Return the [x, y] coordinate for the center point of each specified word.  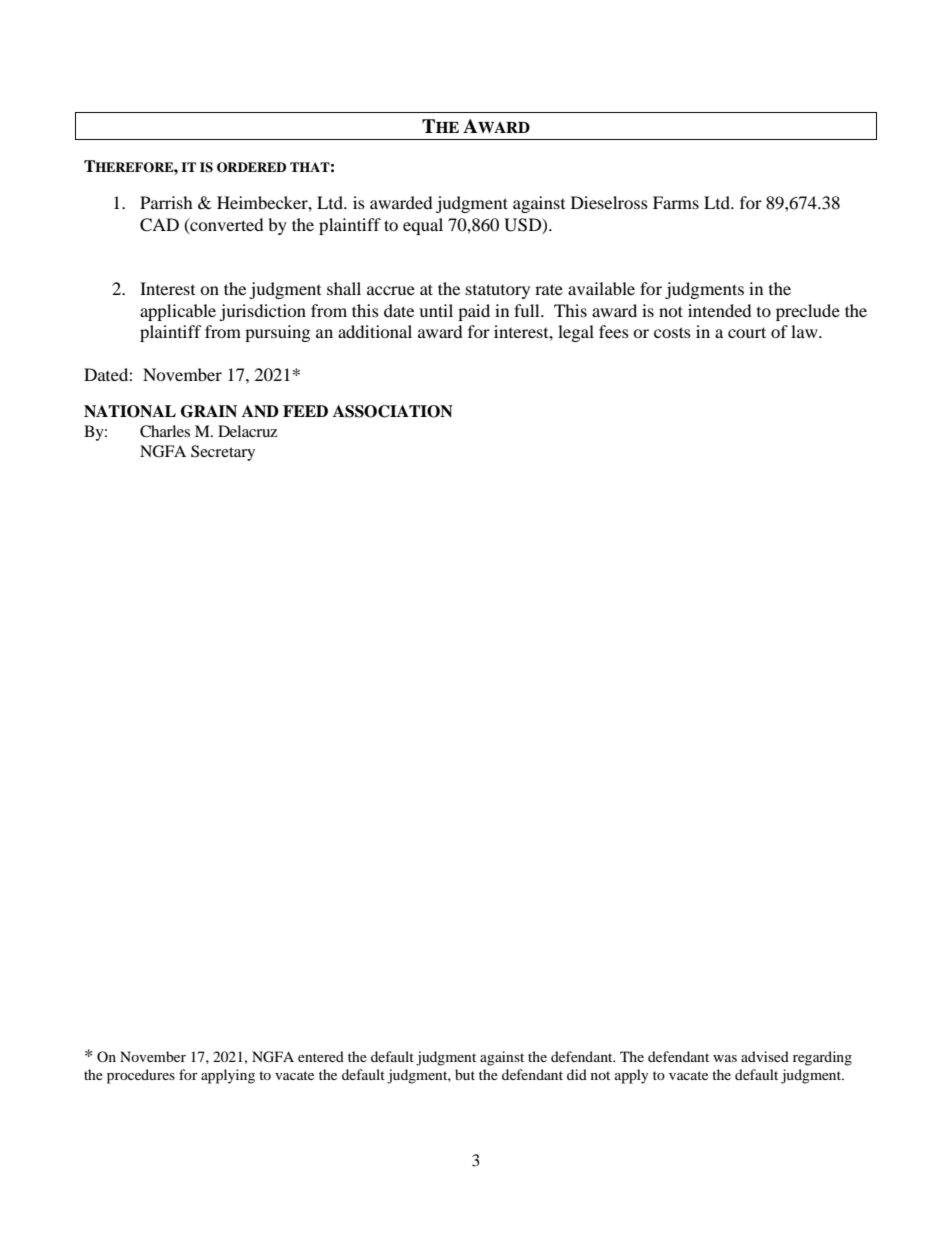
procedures [141, 1076]
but [465, 1074]
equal [423, 226]
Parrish [166, 202]
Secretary [223, 453]
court [747, 332]
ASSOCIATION [393, 411]
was [725, 1058]
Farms [676, 202]
